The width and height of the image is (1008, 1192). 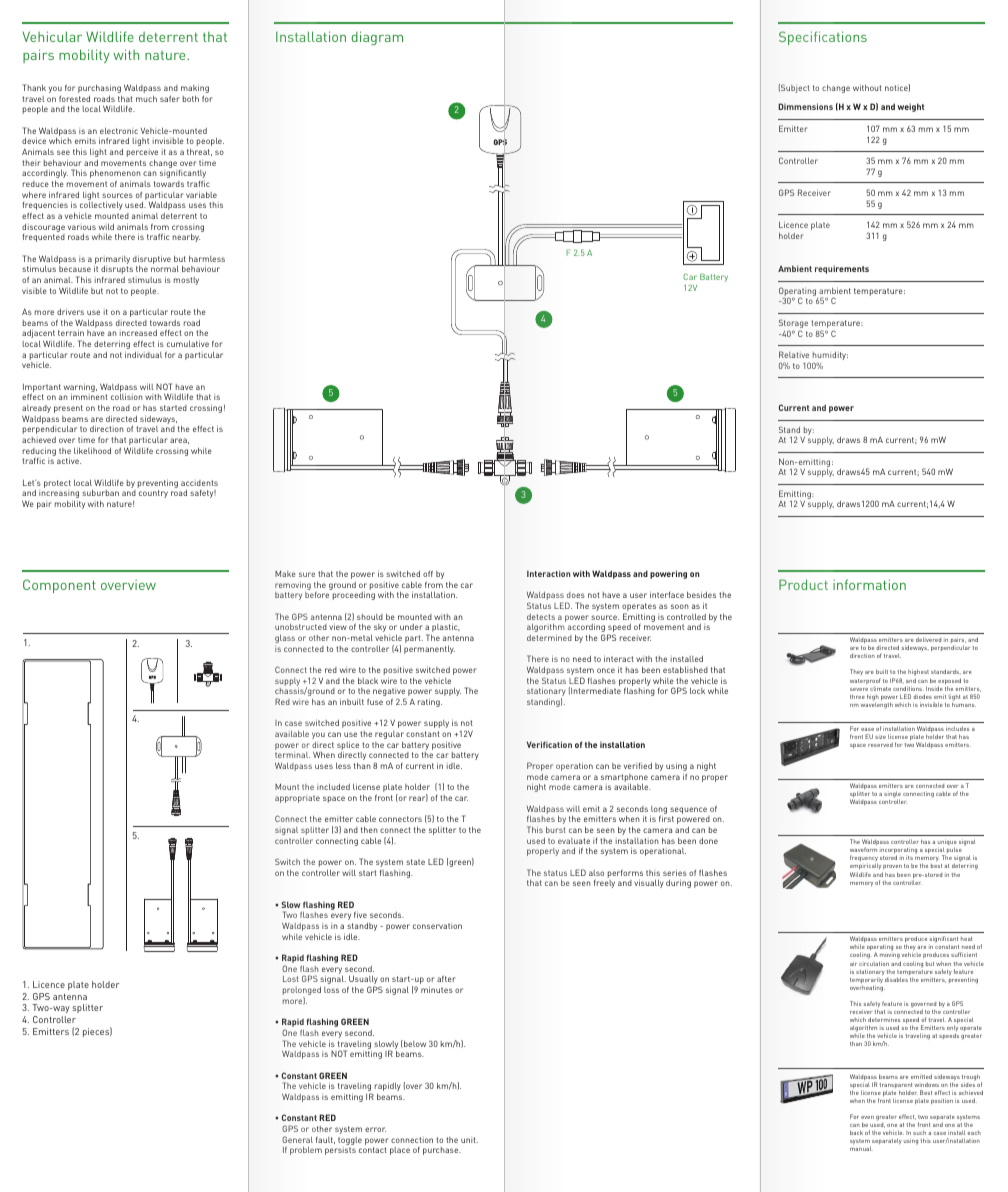 What do you see at coordinates (377, 38) in the image?
I see `diagram` at bounding box center [377, 38].
